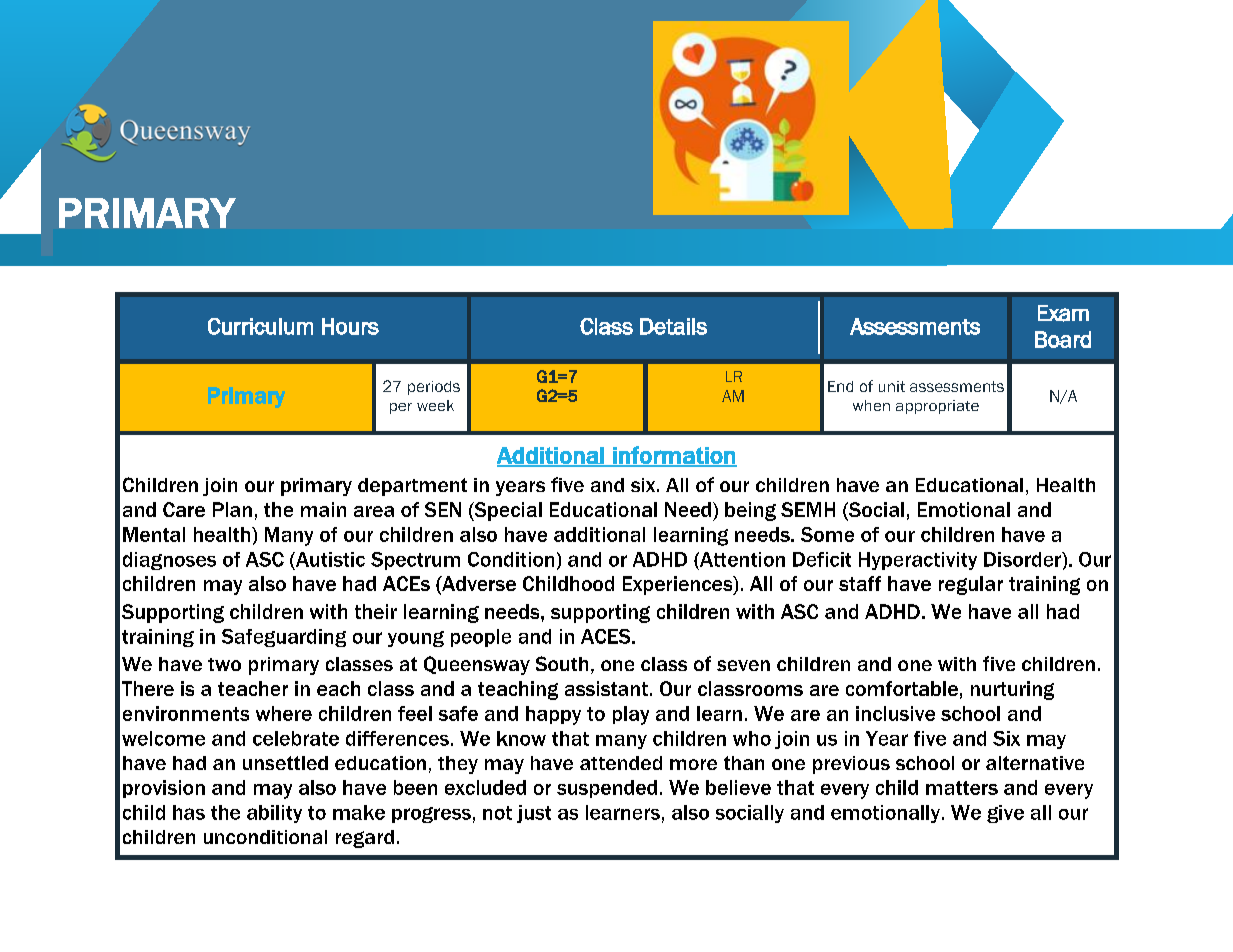  I want to click on regular, so click(971, 585).
